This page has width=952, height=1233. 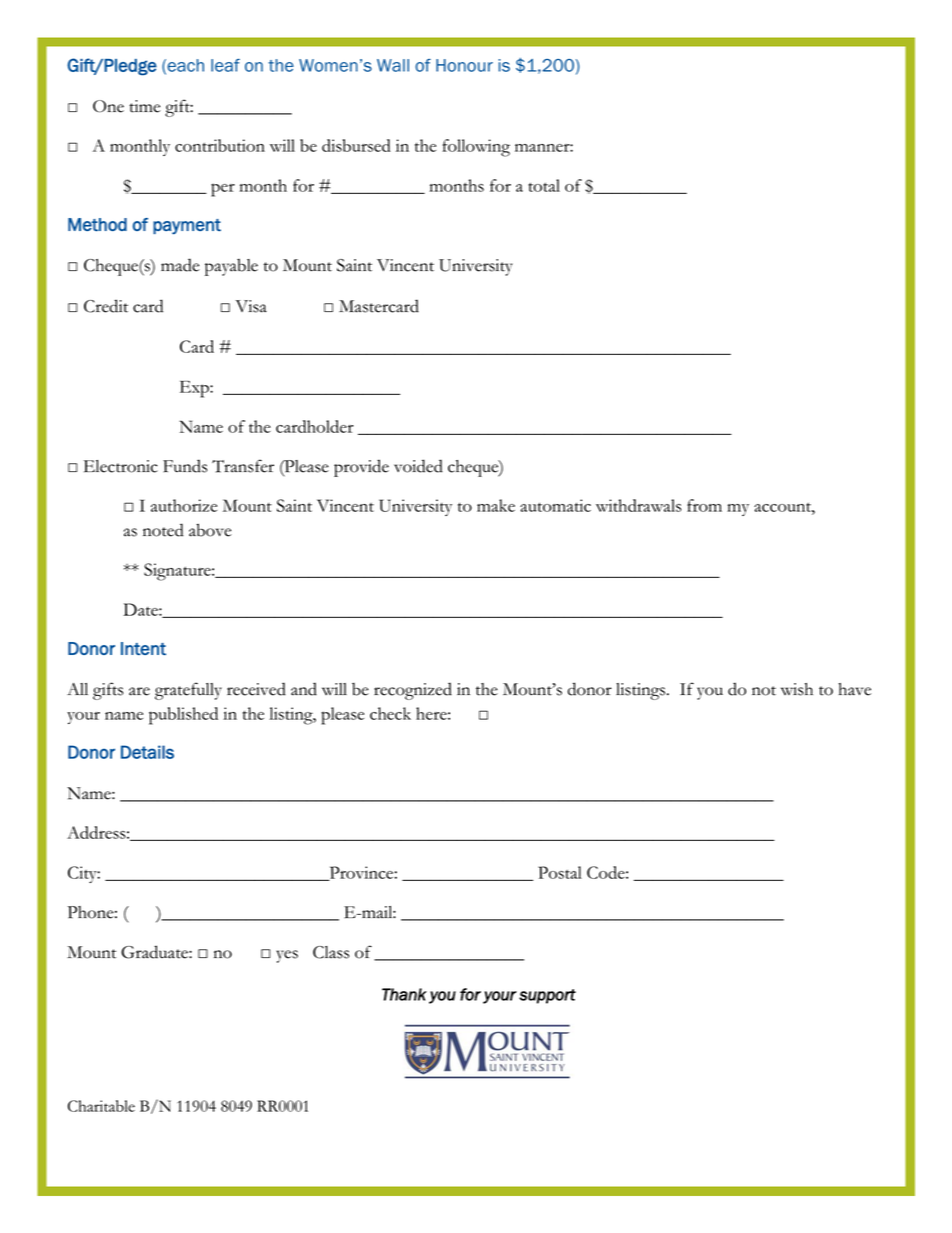 What do you see at coordinates (854, 689) in the page?
I see `have` at bounding box center [854, 689].
